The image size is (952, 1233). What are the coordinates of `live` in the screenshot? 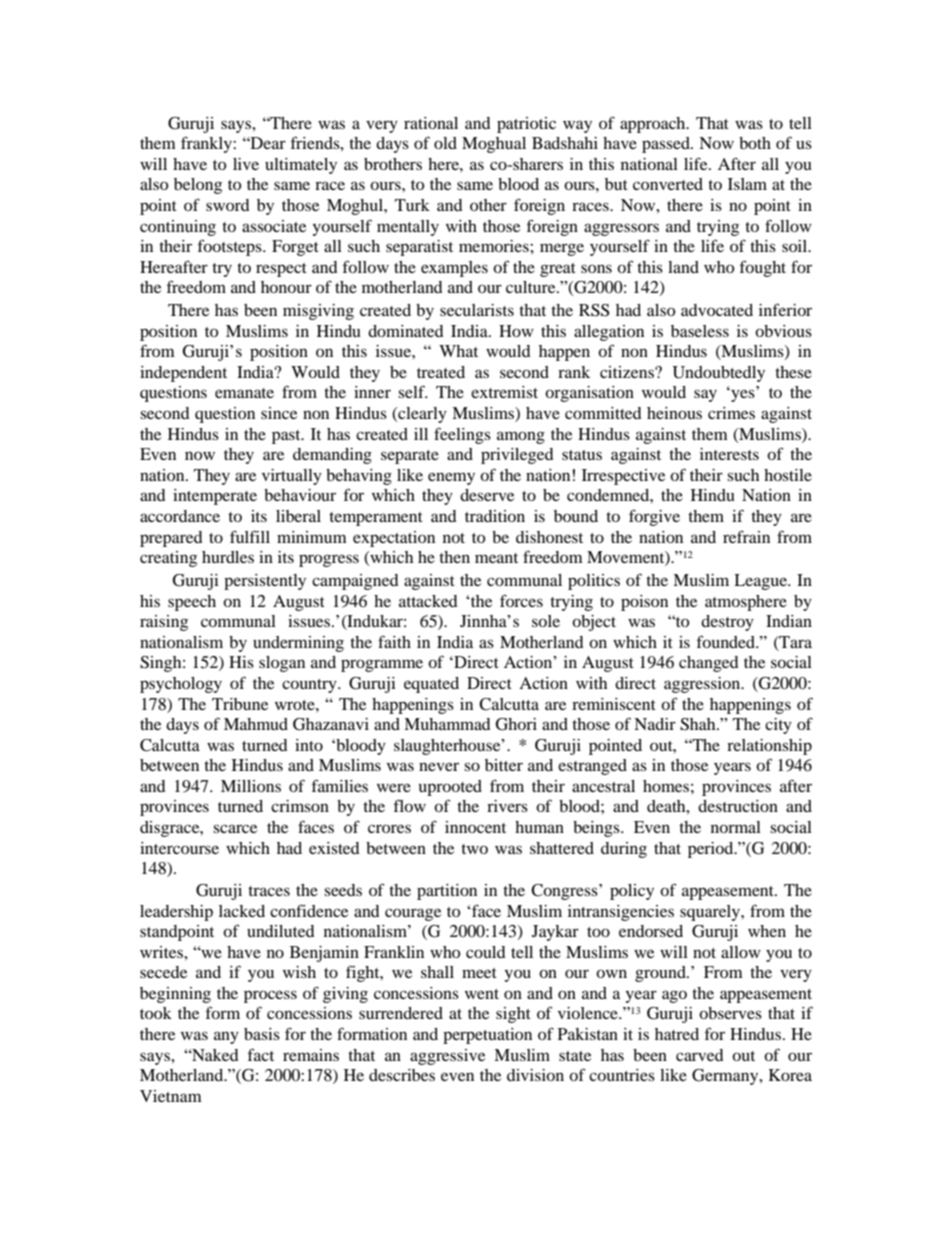 It's located at (246, 164).
